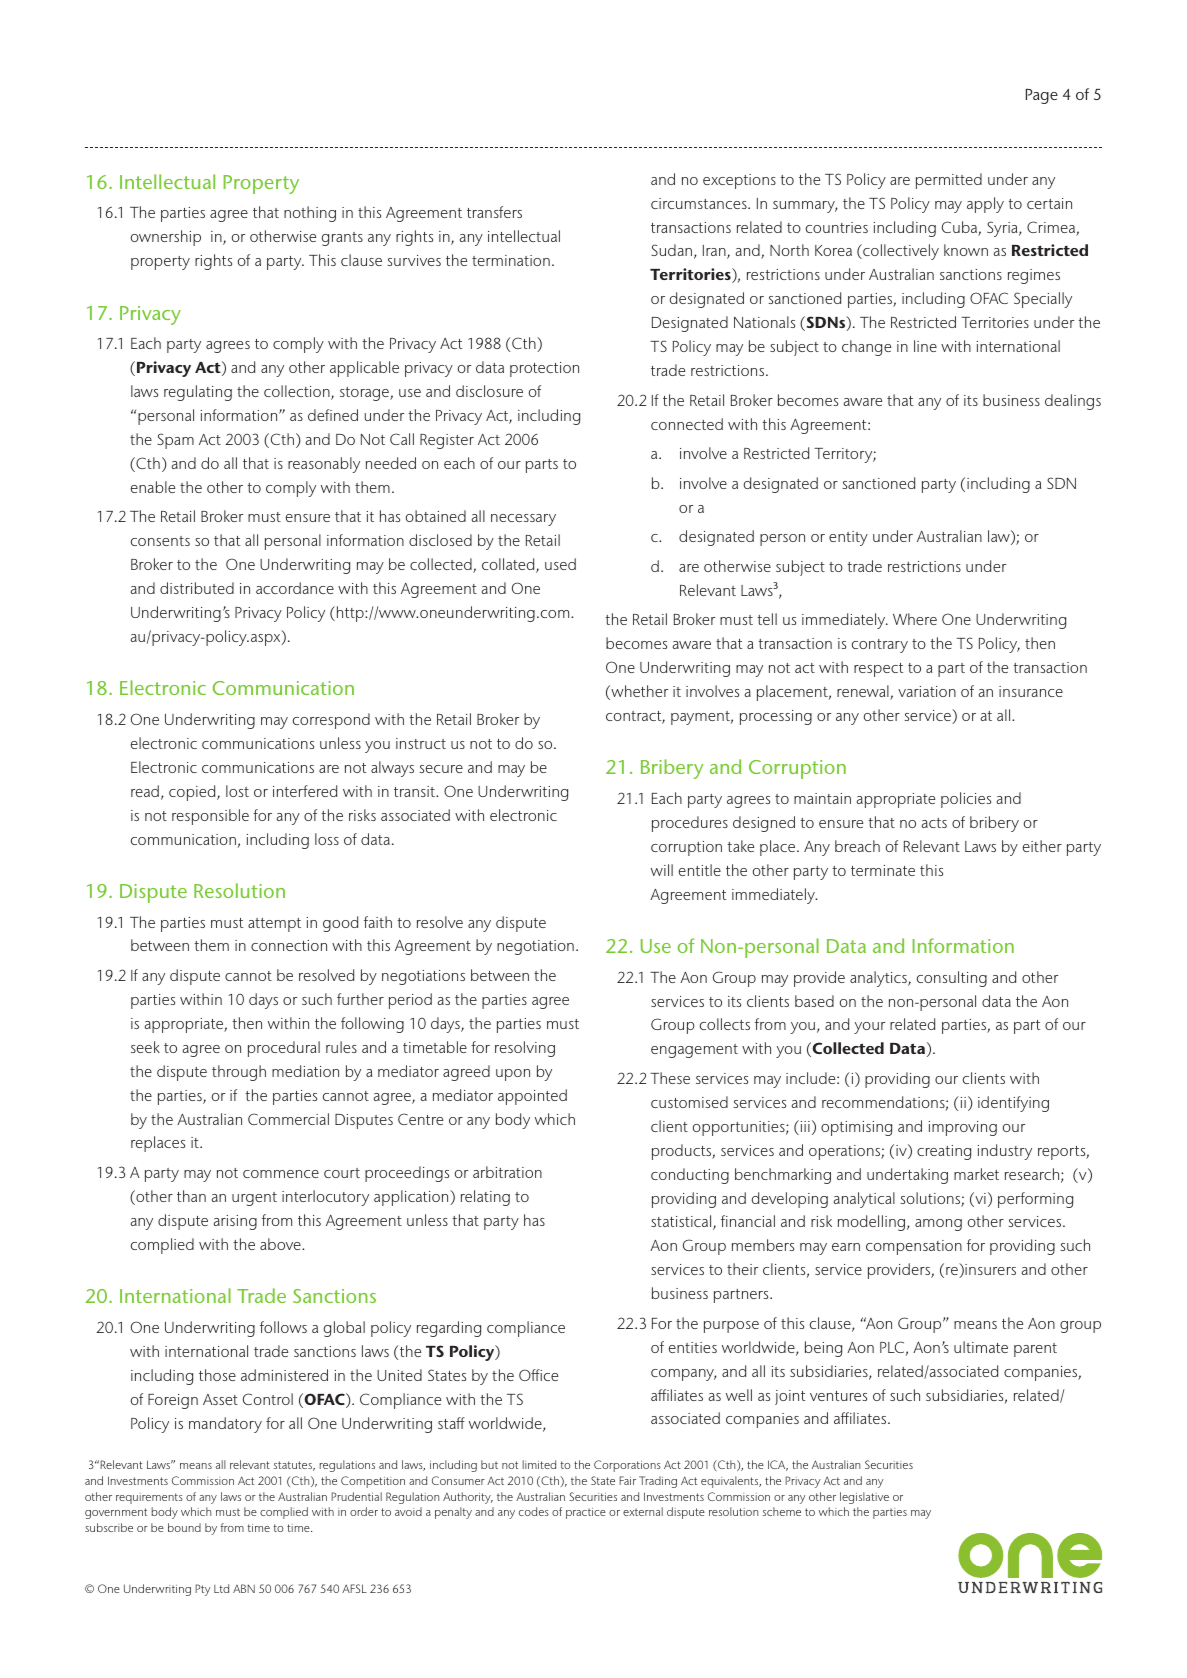 This screenshot has width=1187, height=1678. I want to click on nothing, so click(310, 214).
